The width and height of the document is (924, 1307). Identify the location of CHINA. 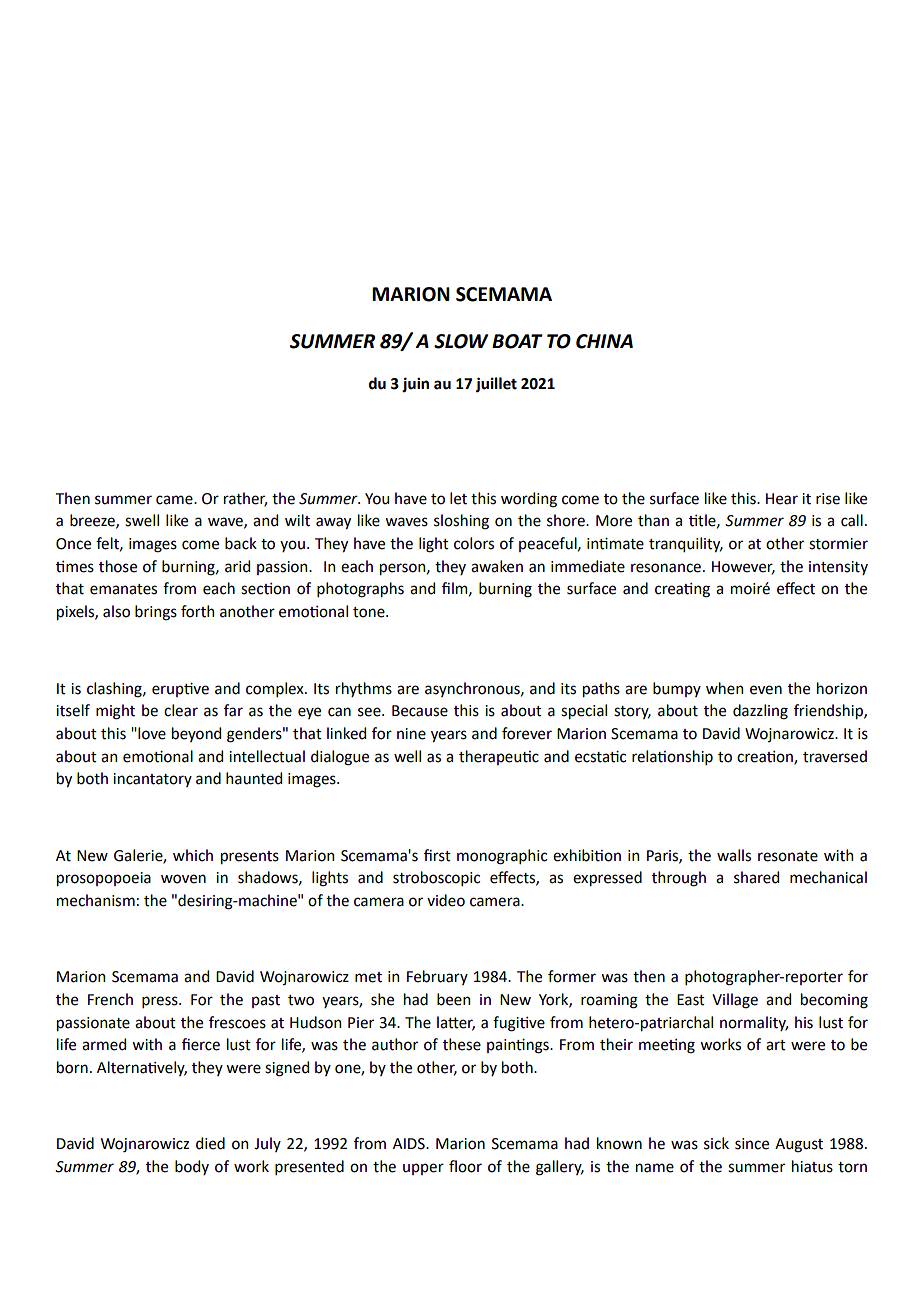
(604, 341).
